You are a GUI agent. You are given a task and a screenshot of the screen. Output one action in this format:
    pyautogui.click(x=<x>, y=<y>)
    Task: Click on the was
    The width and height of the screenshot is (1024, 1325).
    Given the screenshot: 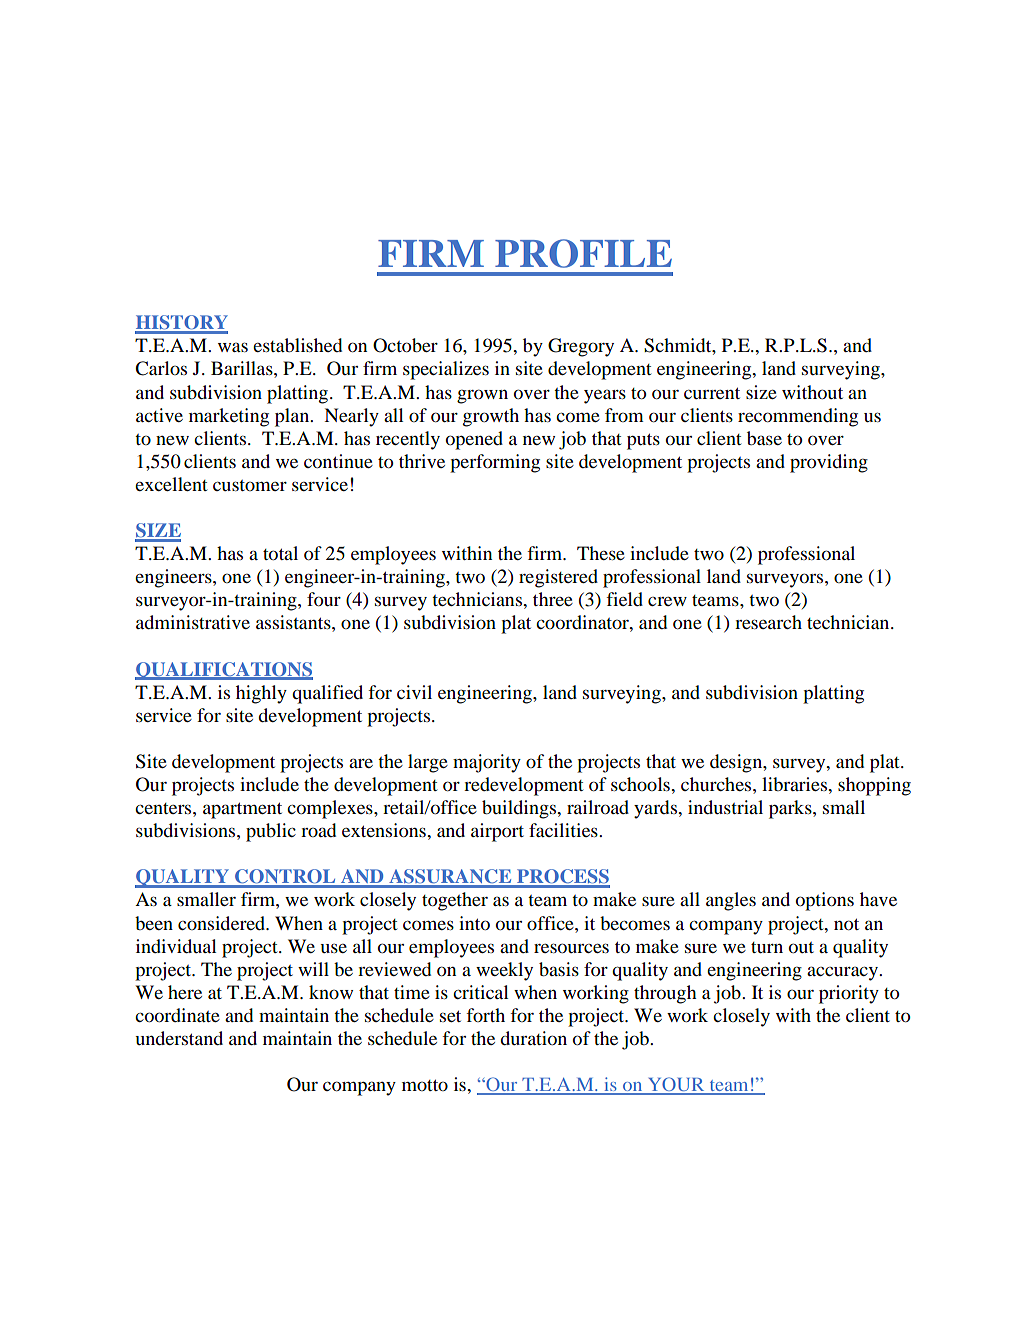 What is the action you would take?
    pyautogui.click(x=233, y=347)
